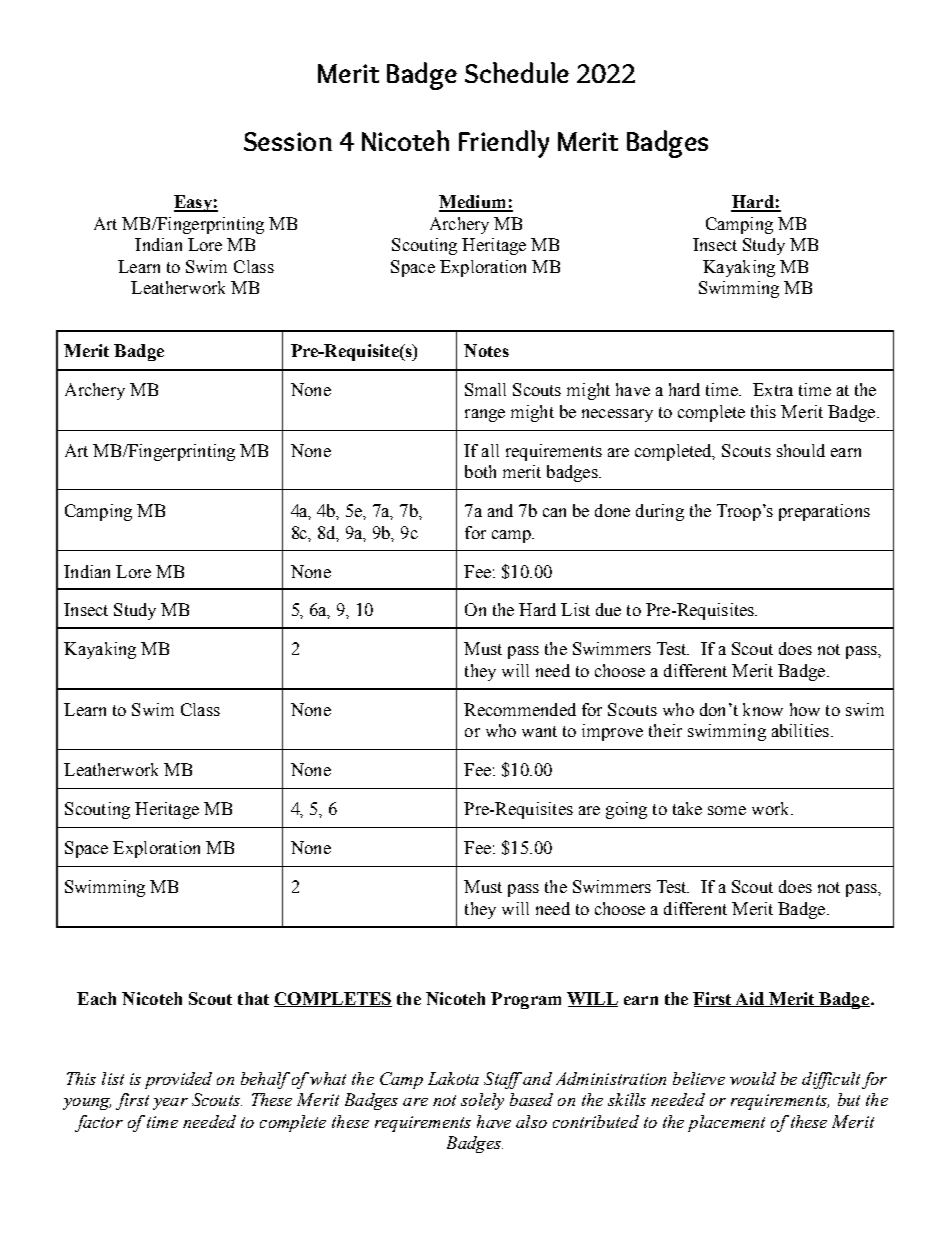  What do you see at coordinates (480, 471) in the screenshot?
I see `both` at bounding box center [480, 471].
